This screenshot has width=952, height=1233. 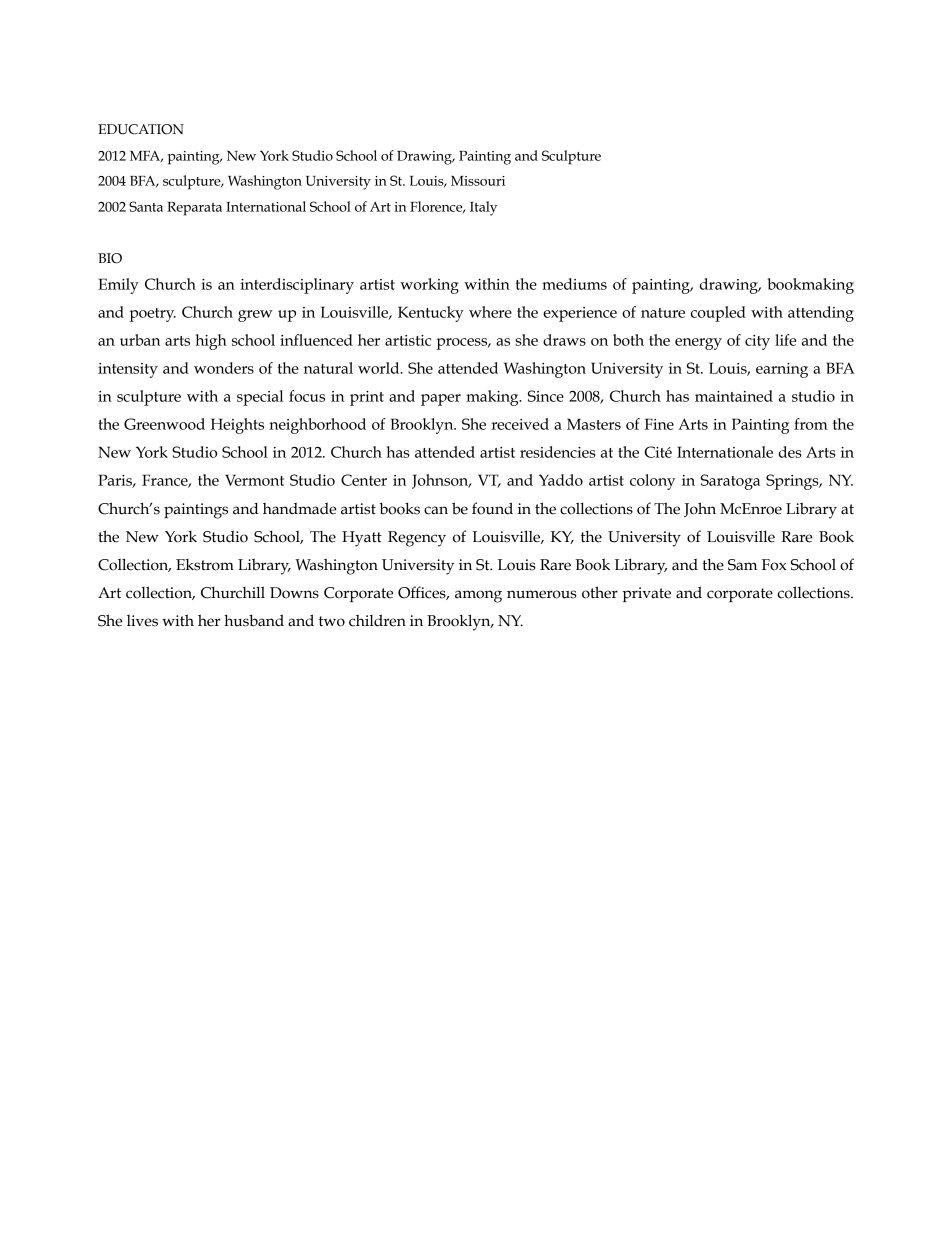 I want to click on Missouri, so click(x=478, y=181).
